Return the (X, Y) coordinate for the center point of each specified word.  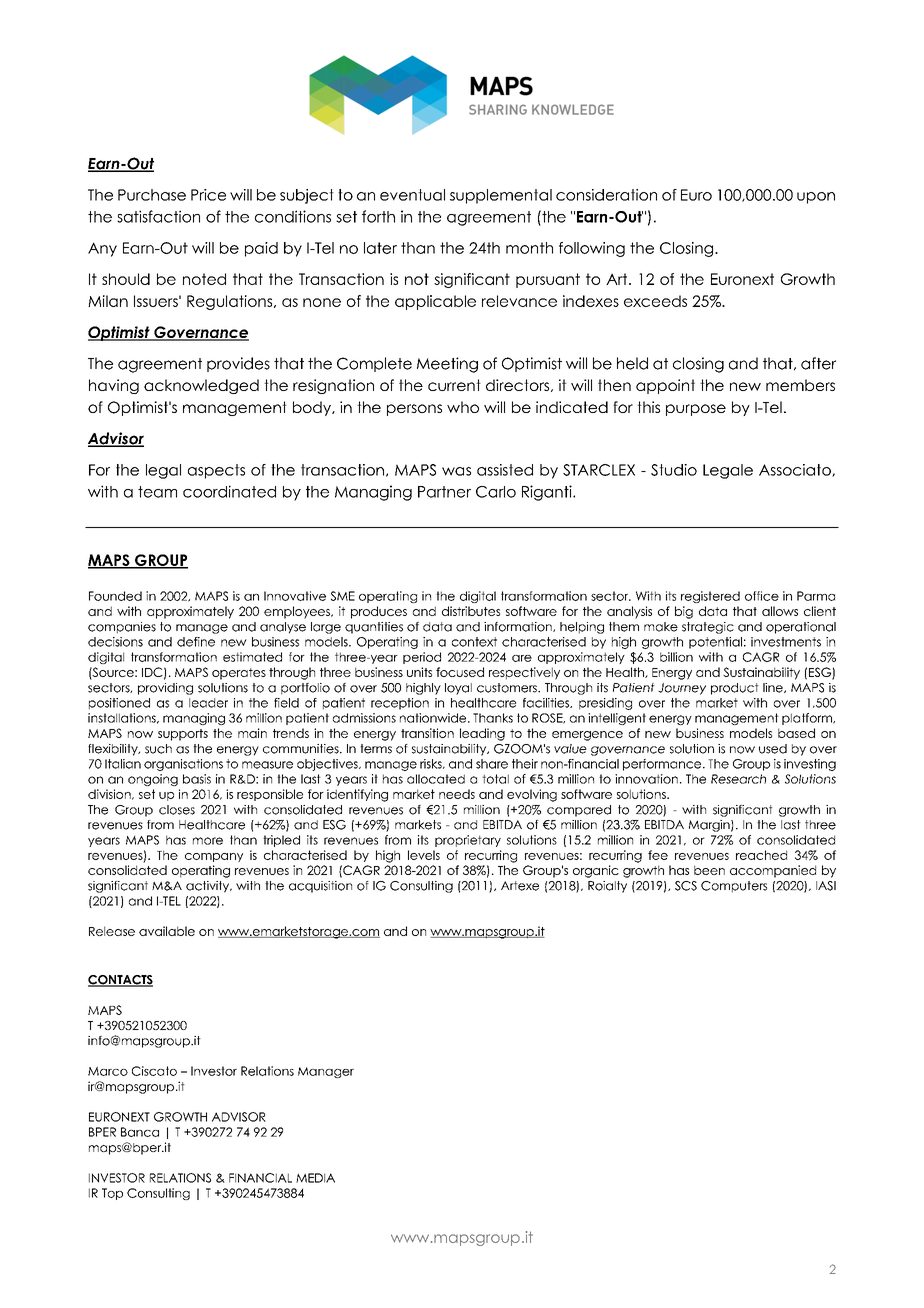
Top (112, 1194)
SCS (686, 886)
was (456, 471)
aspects (216, 471)
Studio (674, 470)
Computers (734, 887)
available (167, 931)
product (735, 689)
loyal (458, 689)
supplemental (501, 196)
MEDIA (315, 1178)
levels (424, 855)
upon (816, 198)
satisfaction (158, 216)
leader (208, 703)
